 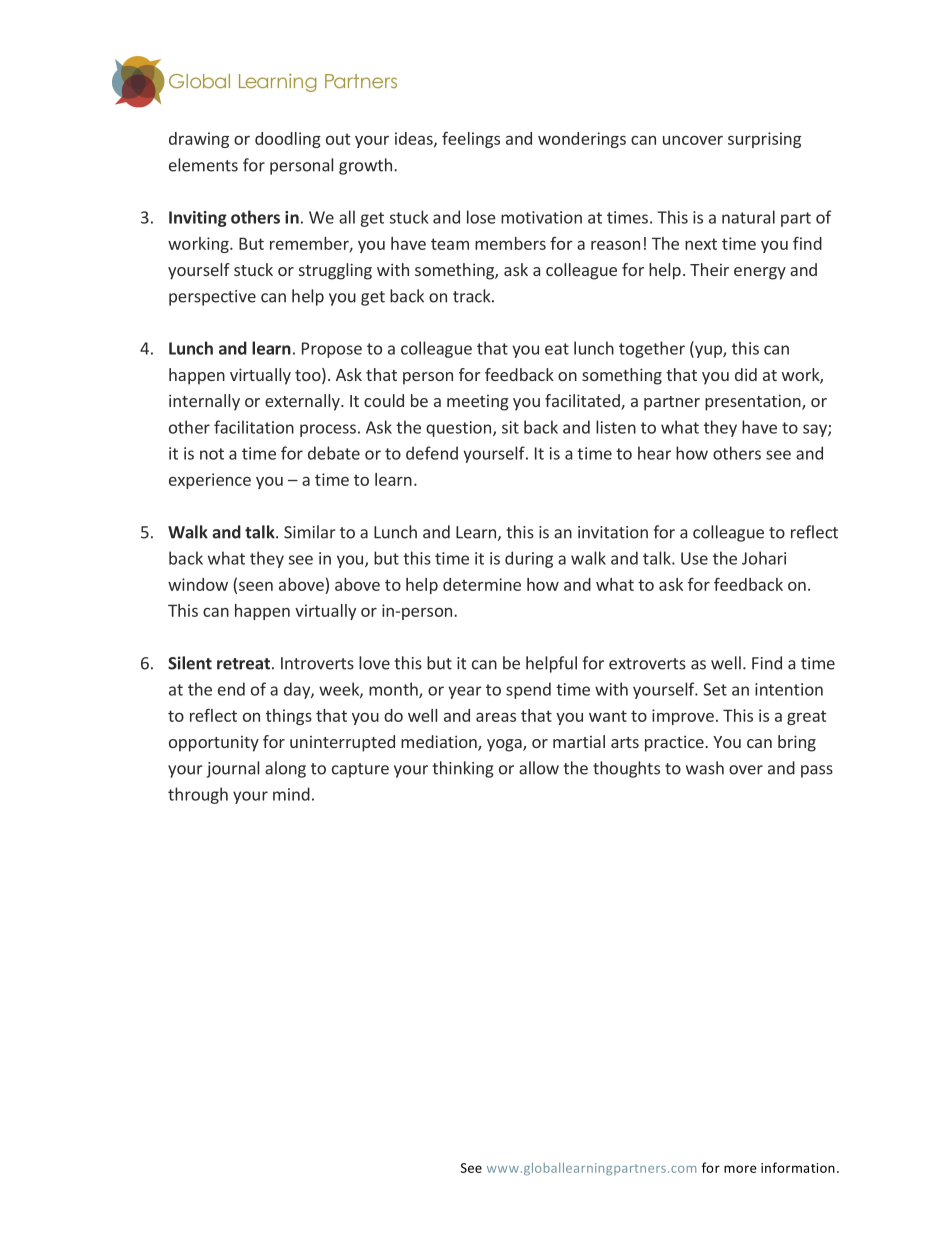 I want to click on Set, so click(x=715, y=689).
